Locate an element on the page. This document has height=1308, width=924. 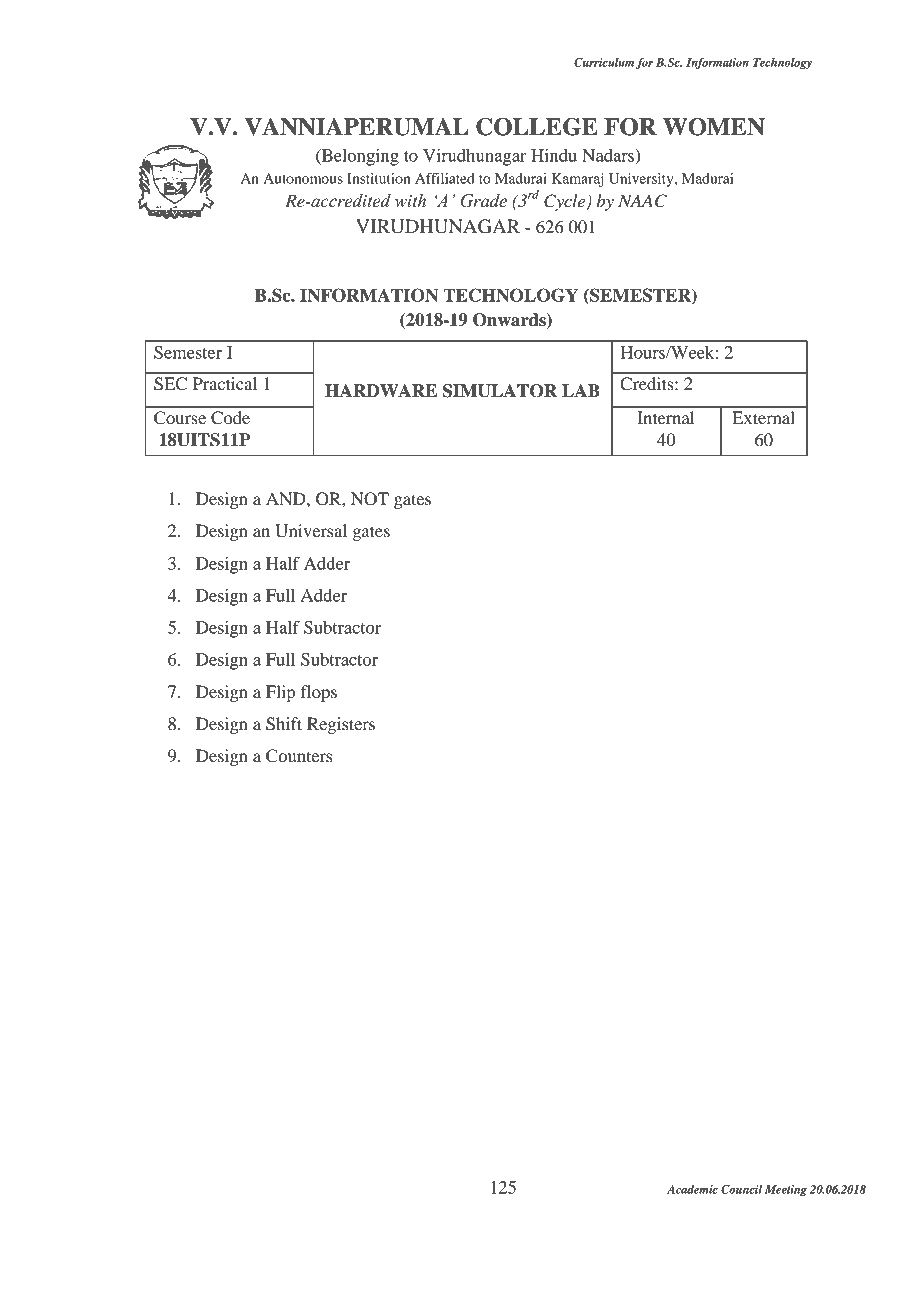
Counters is located at coordinates (299, 756).
